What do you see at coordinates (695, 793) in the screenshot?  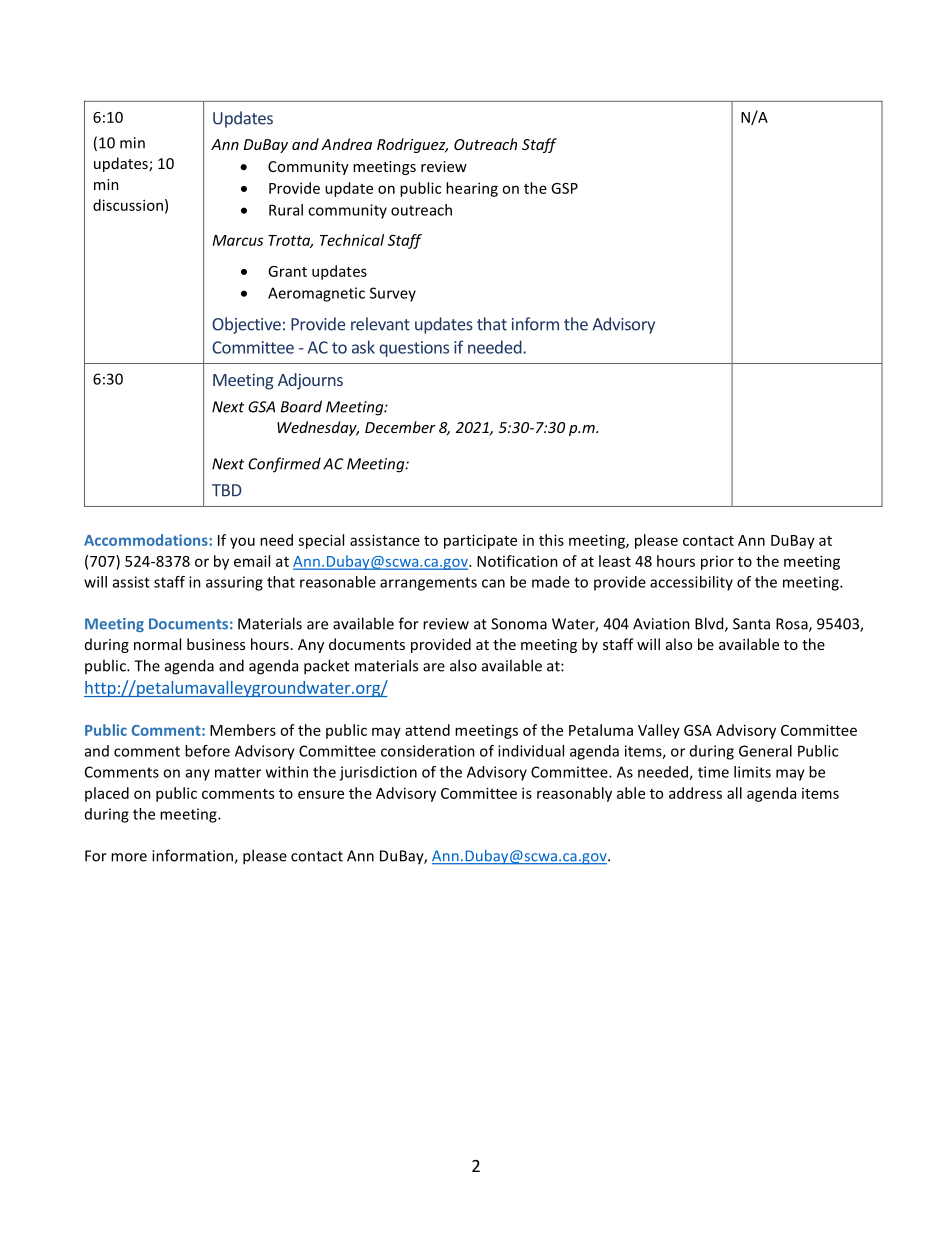 I see `address` at bounding box center [695, 793].
